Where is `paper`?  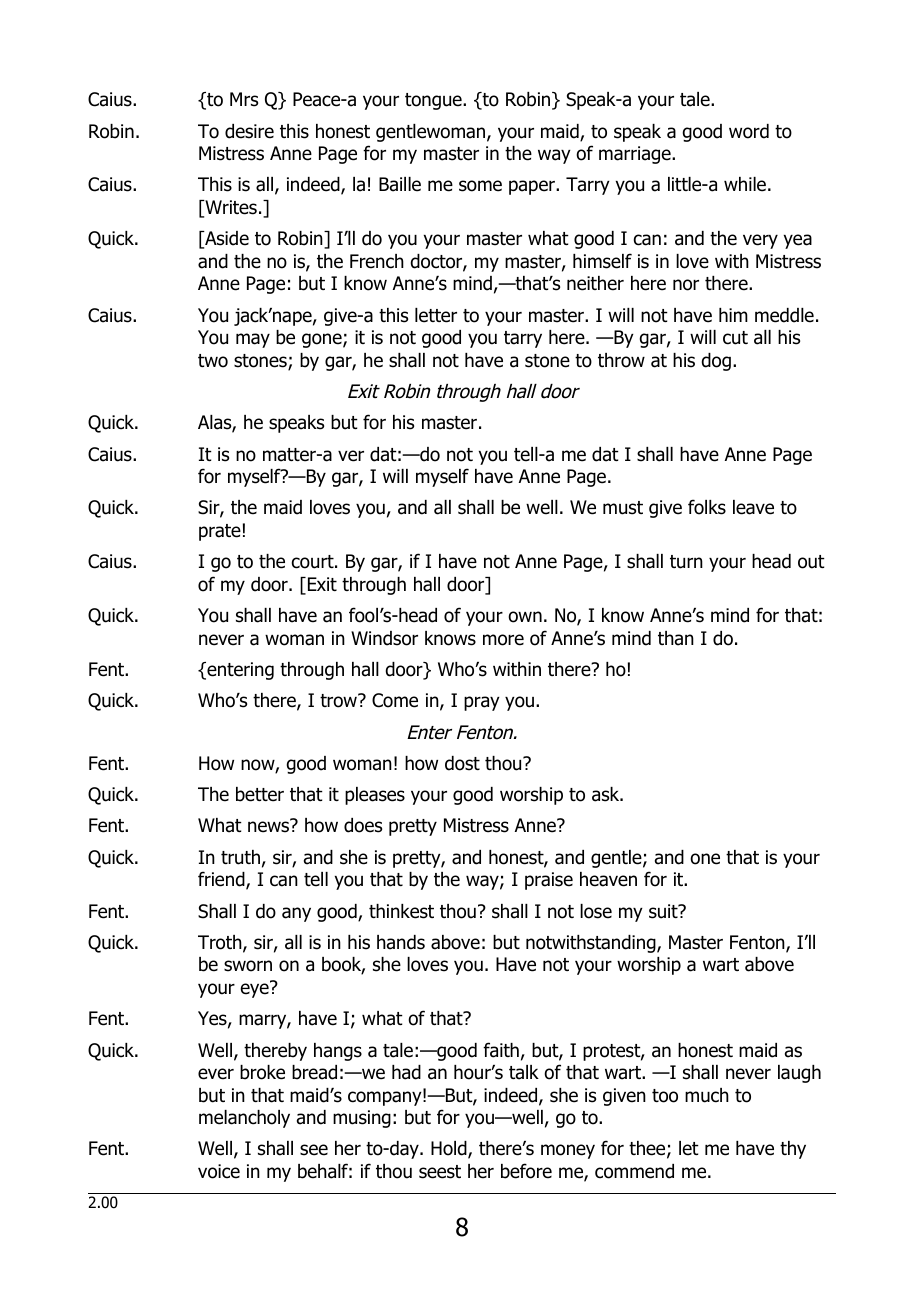 paper is located at coordinates (533, 187).
